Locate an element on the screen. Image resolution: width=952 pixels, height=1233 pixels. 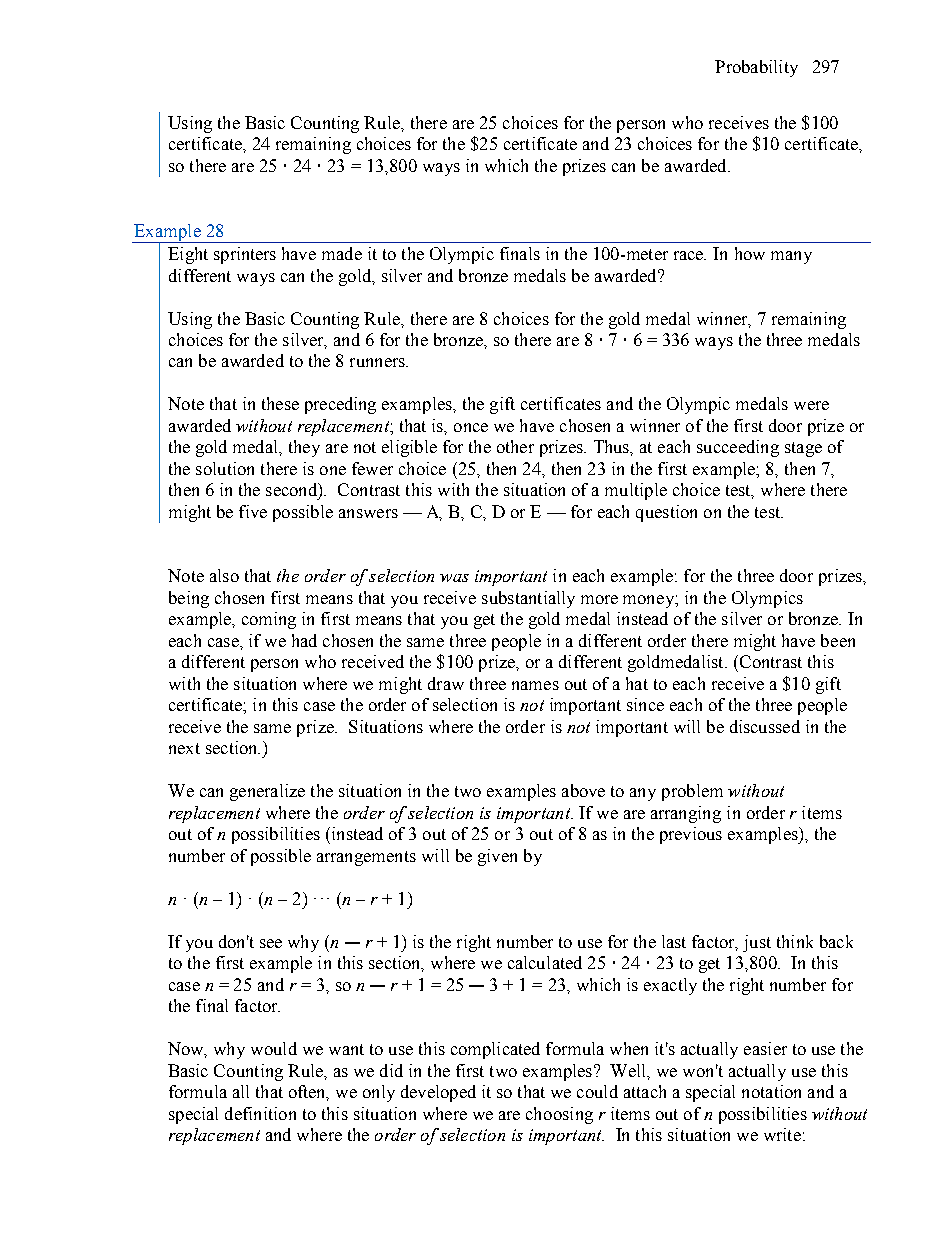
Probability is located at coordinates (756, 68).
